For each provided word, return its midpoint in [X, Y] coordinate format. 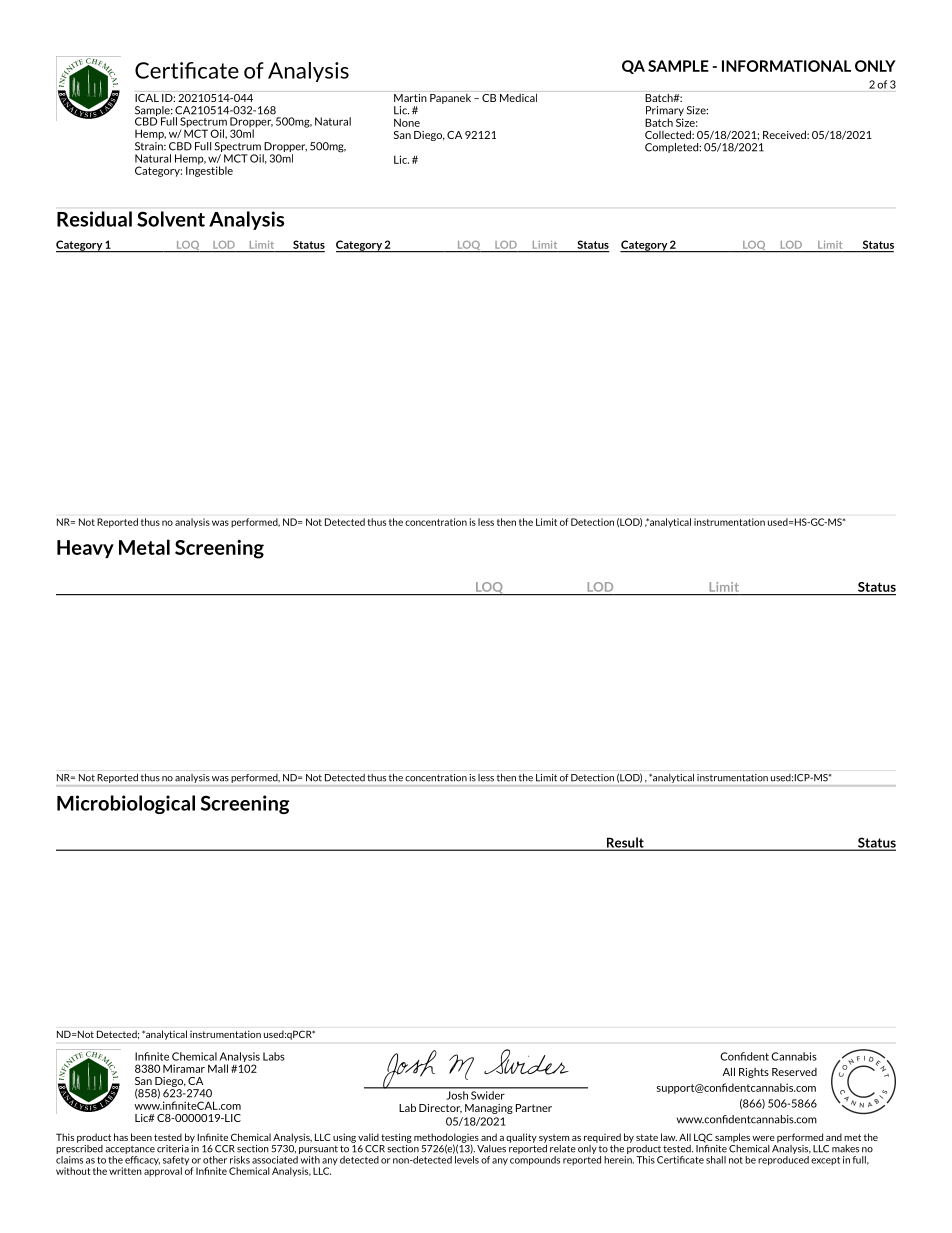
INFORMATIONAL [786, 66]
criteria [173, 1149]
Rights [754, 1073]
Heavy [85, 549]
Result [625, 843]
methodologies [446, 1139]
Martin [410, 98]
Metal [144, 547]
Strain [150, 145]
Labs [274, 1056]
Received [785, 134]
